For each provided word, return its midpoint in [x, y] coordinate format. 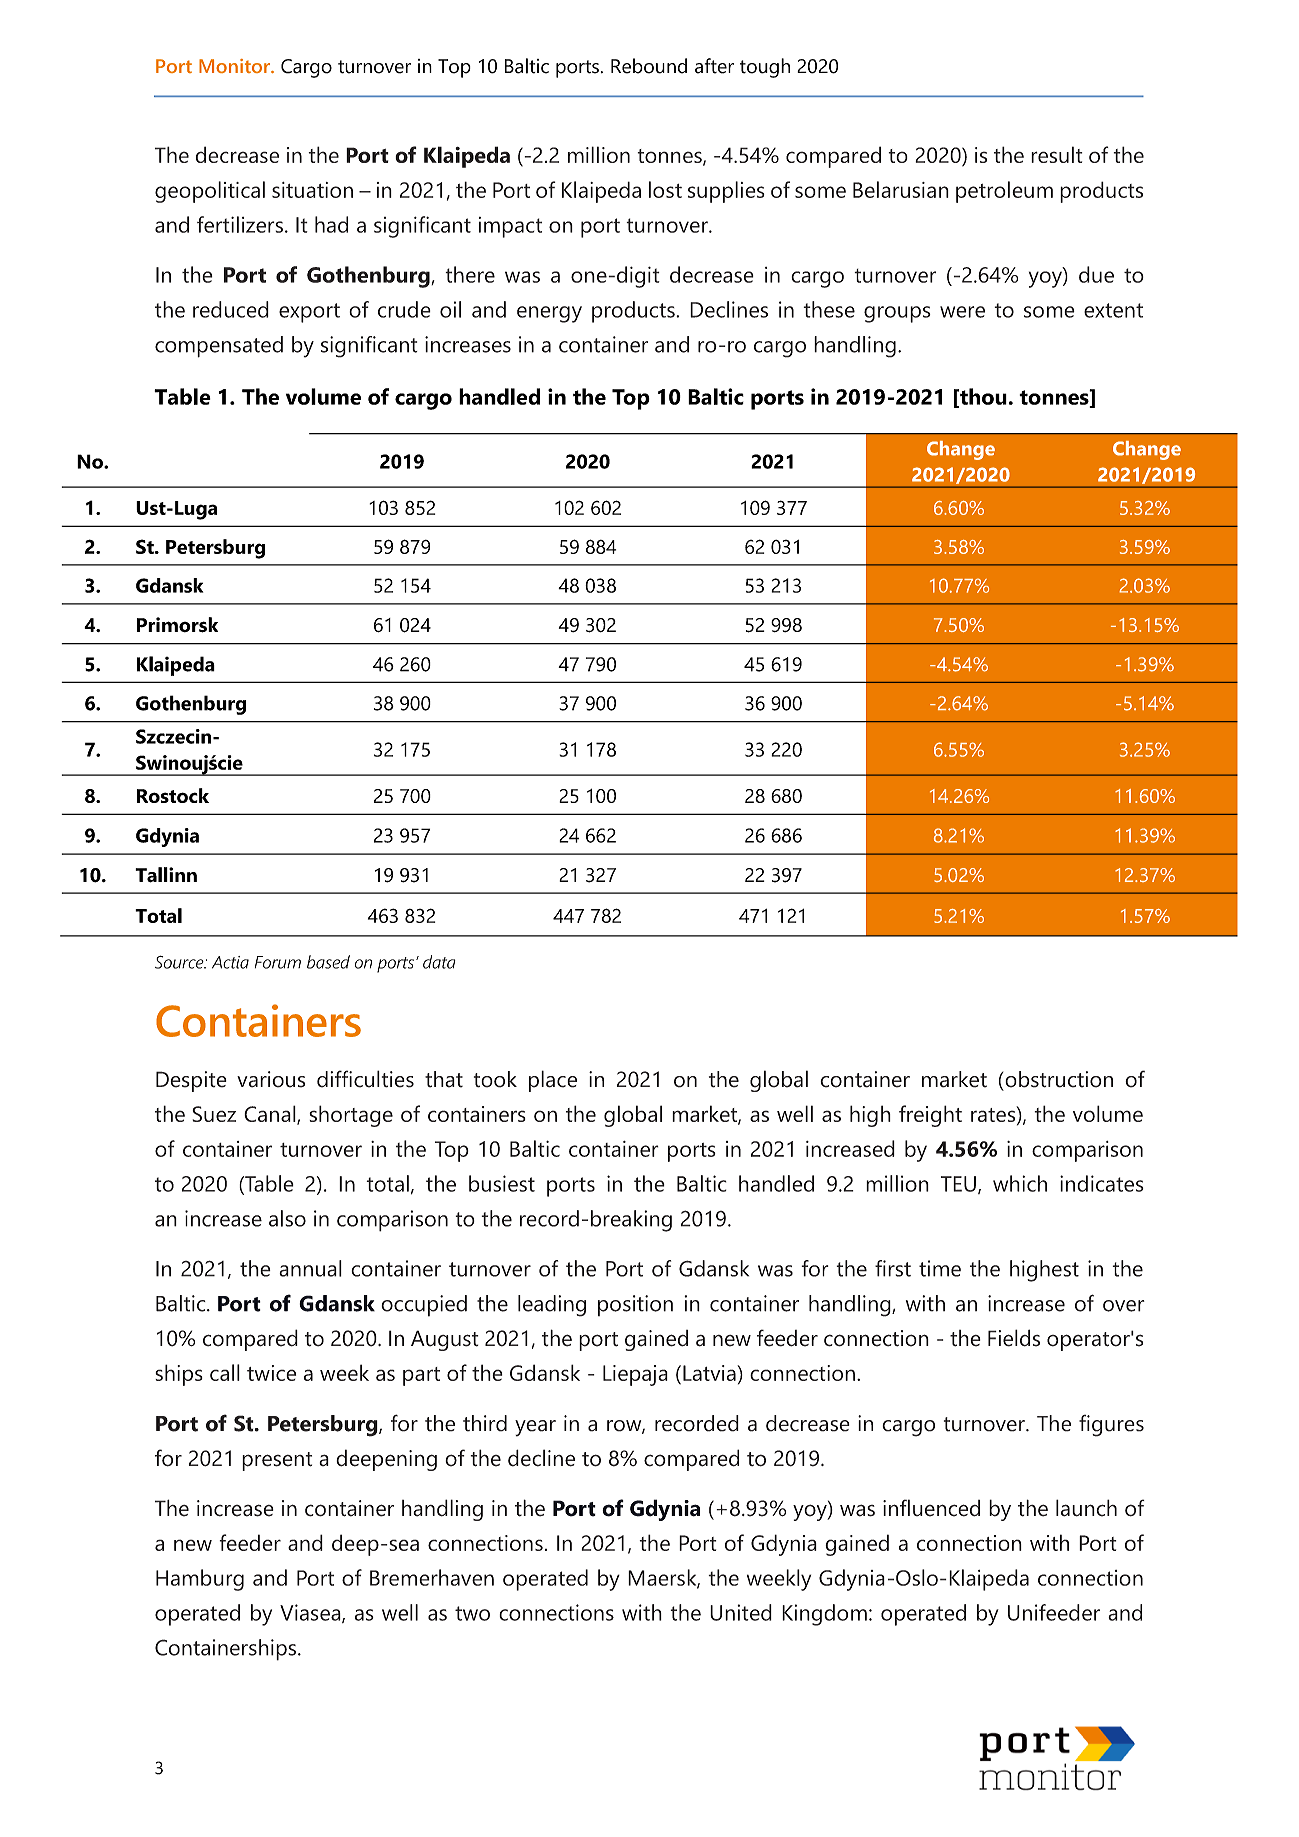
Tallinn [166, 875]
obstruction [1058, 1079]
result [1057, 154]
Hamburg [200, 1580]
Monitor [235, 66]
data [439, 962]
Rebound [649, 66]
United [741, 1612]
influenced [931, 1508]
